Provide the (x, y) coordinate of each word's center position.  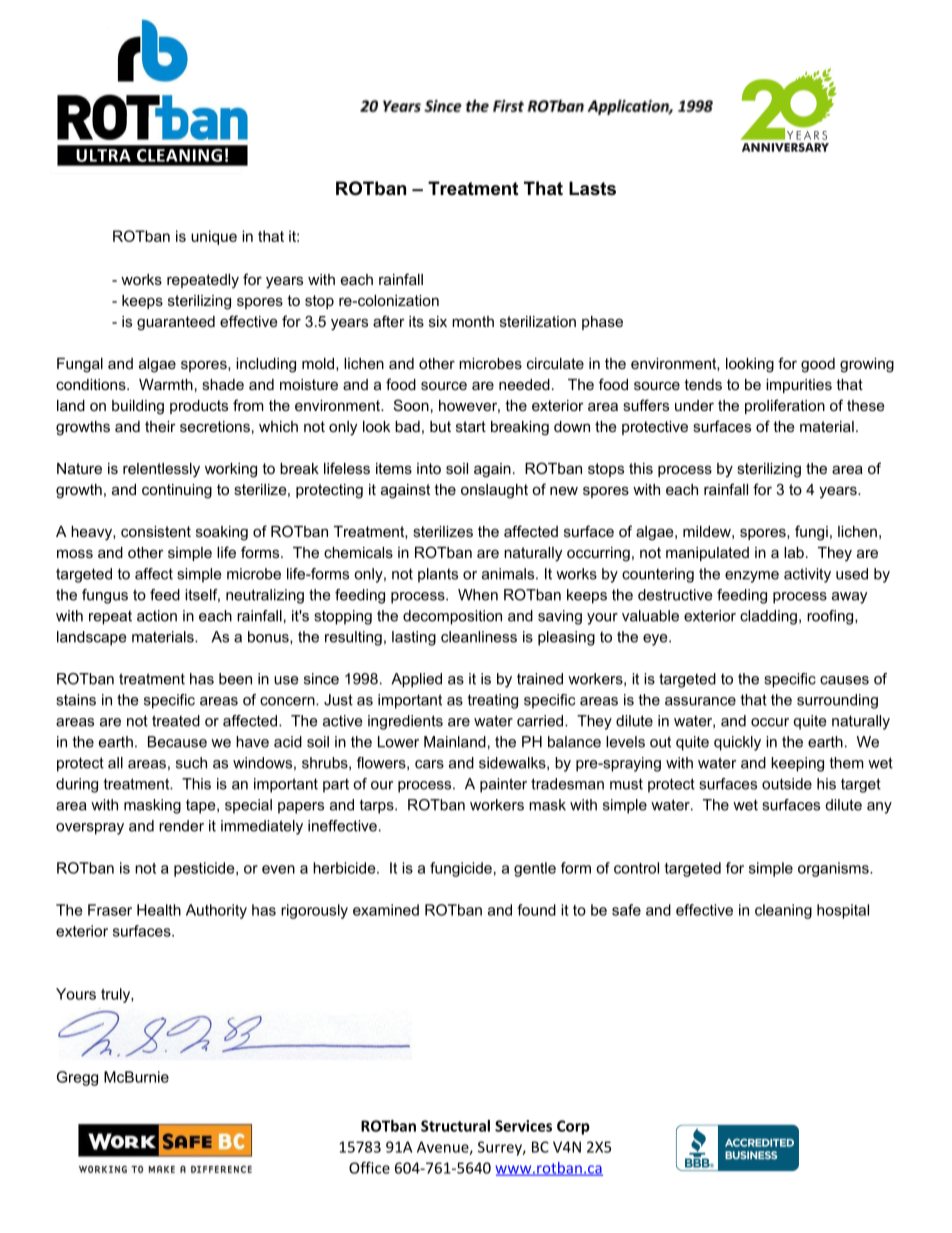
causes (844, 680)
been (235, 679)
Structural (455, 1126)
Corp (573, 1127)
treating (493, 701)
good (818, 365)
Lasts (592, 188)
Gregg (77, 1078)
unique (214, 237)
